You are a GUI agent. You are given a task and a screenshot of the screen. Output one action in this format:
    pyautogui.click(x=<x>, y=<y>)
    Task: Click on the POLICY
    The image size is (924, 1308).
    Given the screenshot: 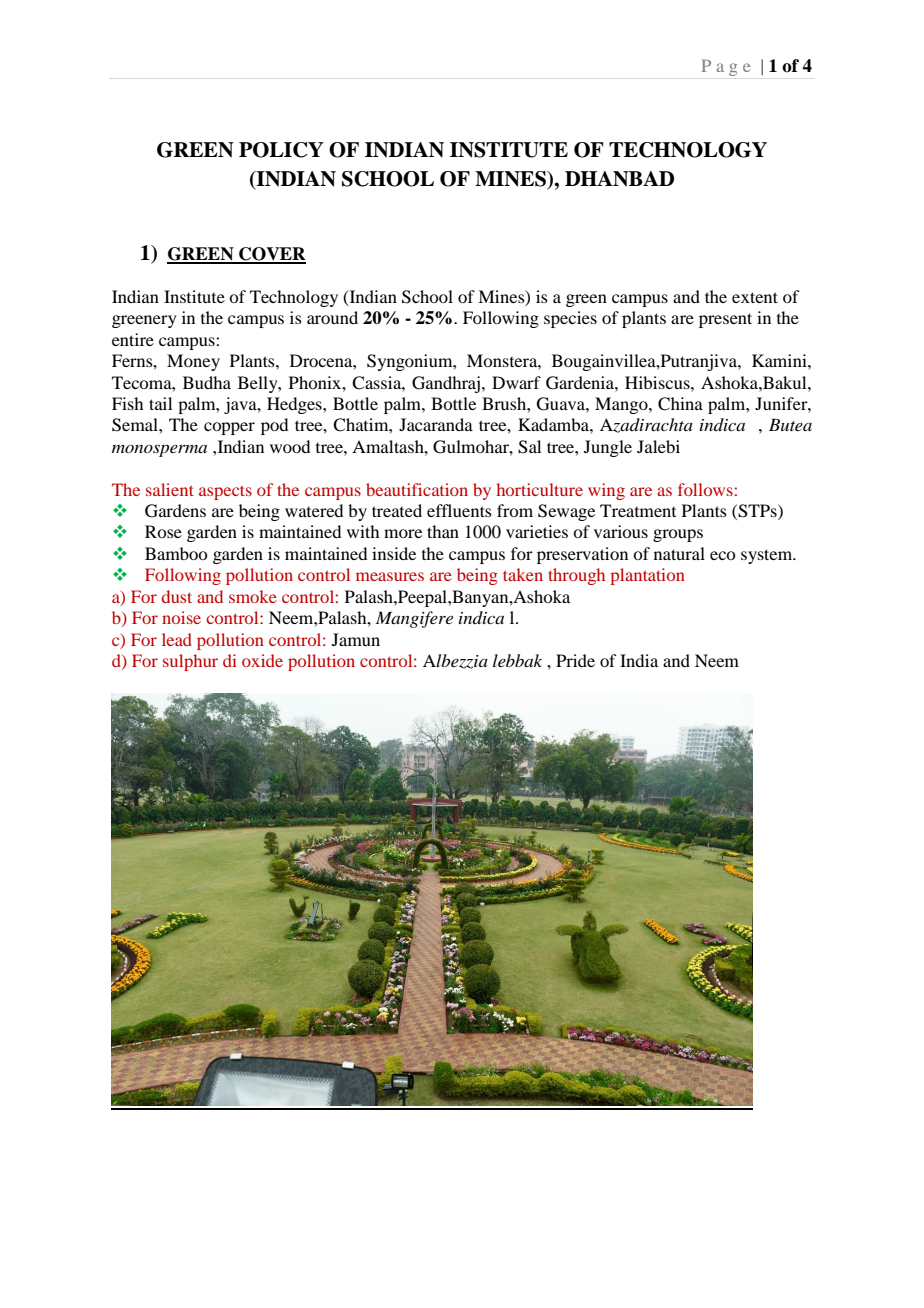 What is the action you would take?
    pyautogui.click(x=281, y=150)
